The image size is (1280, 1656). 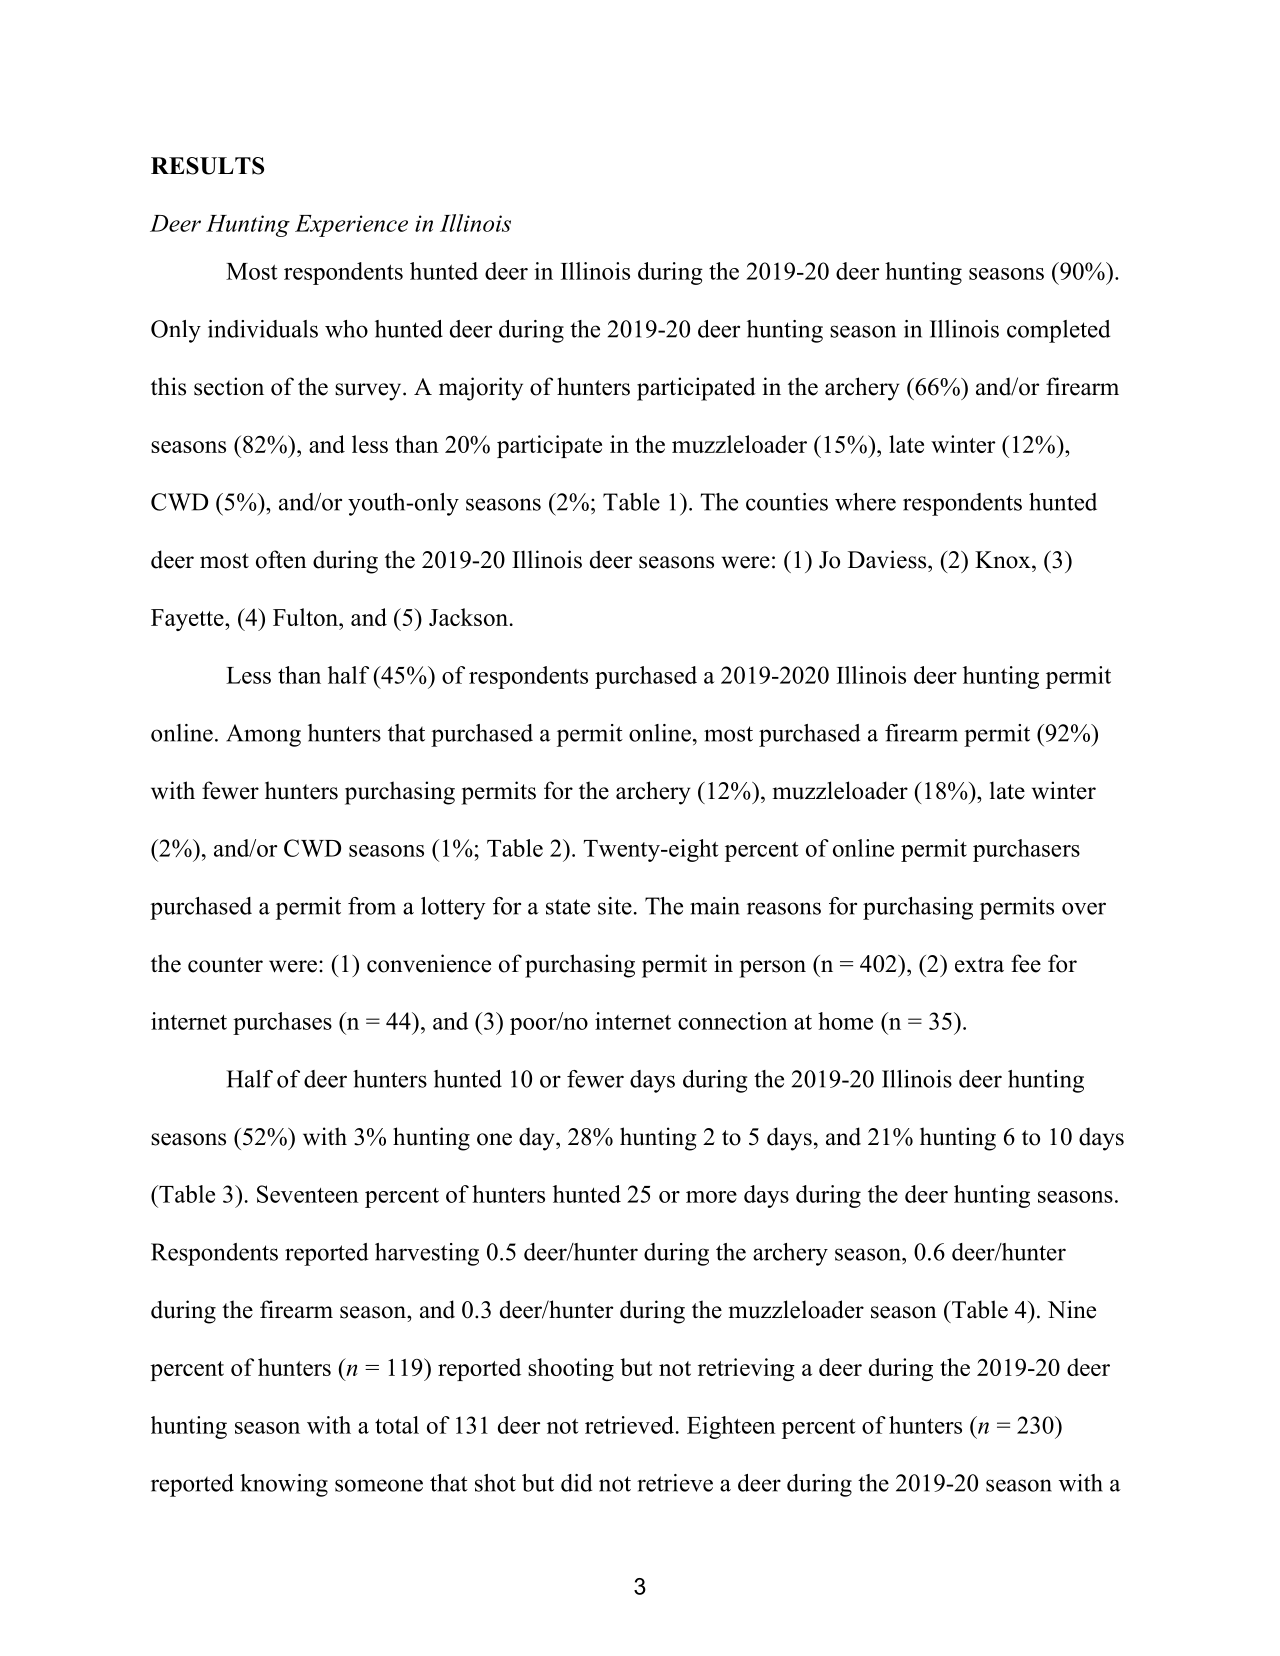 I want to click on Nine, so click(x=1072, y=1309).
